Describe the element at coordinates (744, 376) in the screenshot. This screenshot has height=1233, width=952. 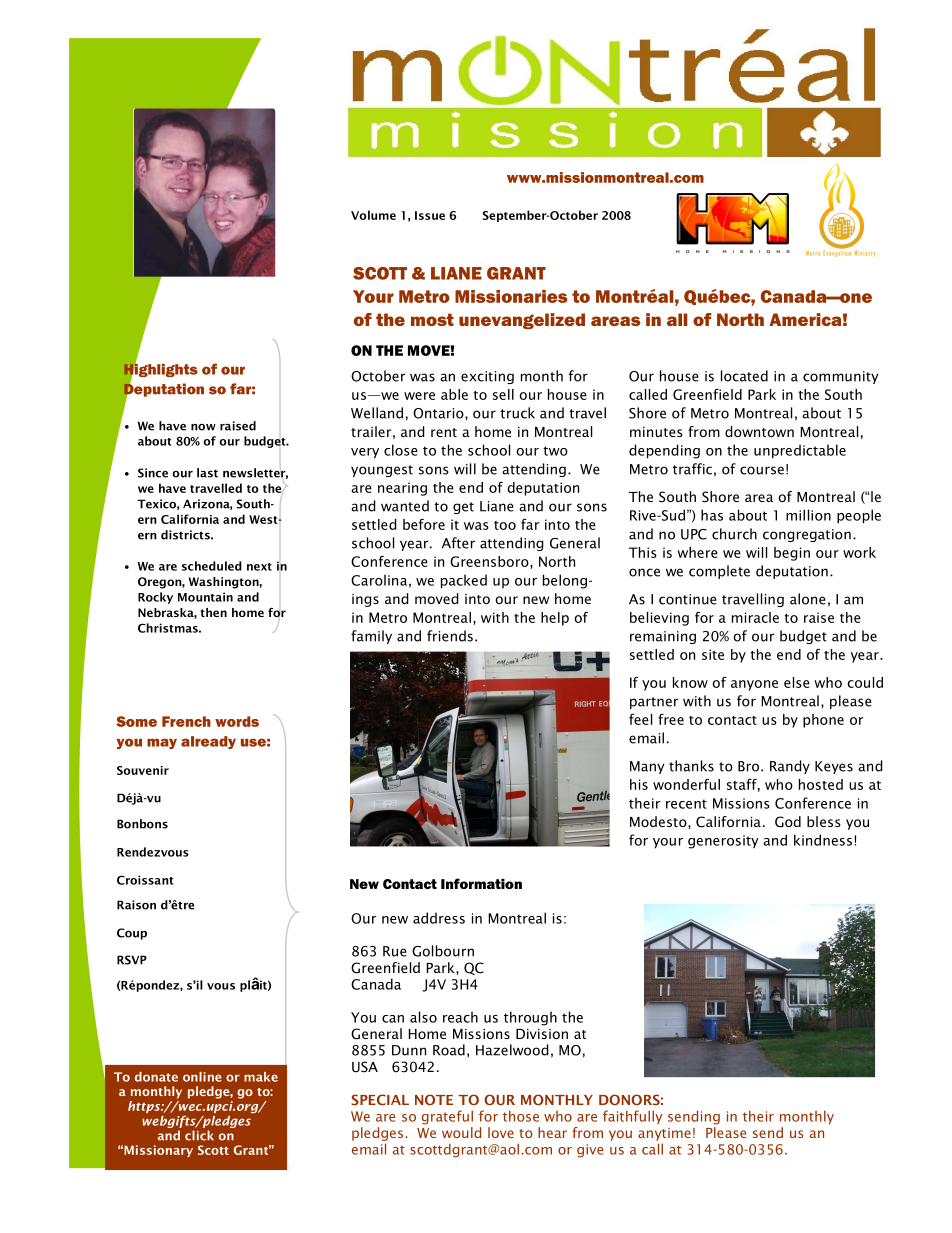
I see `located` at that location.
